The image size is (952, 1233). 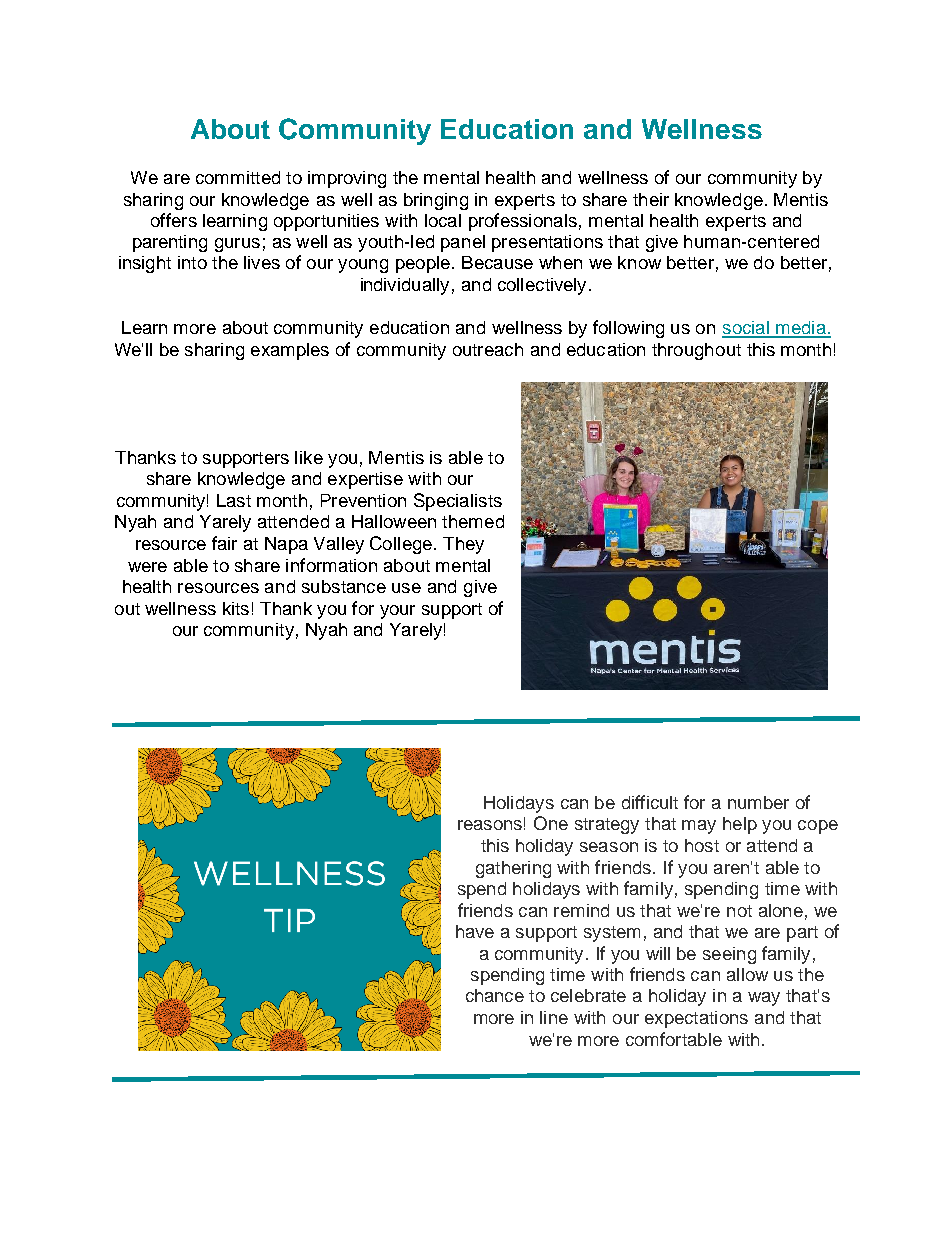 I want to click on number, so click(x=758, y=802).
